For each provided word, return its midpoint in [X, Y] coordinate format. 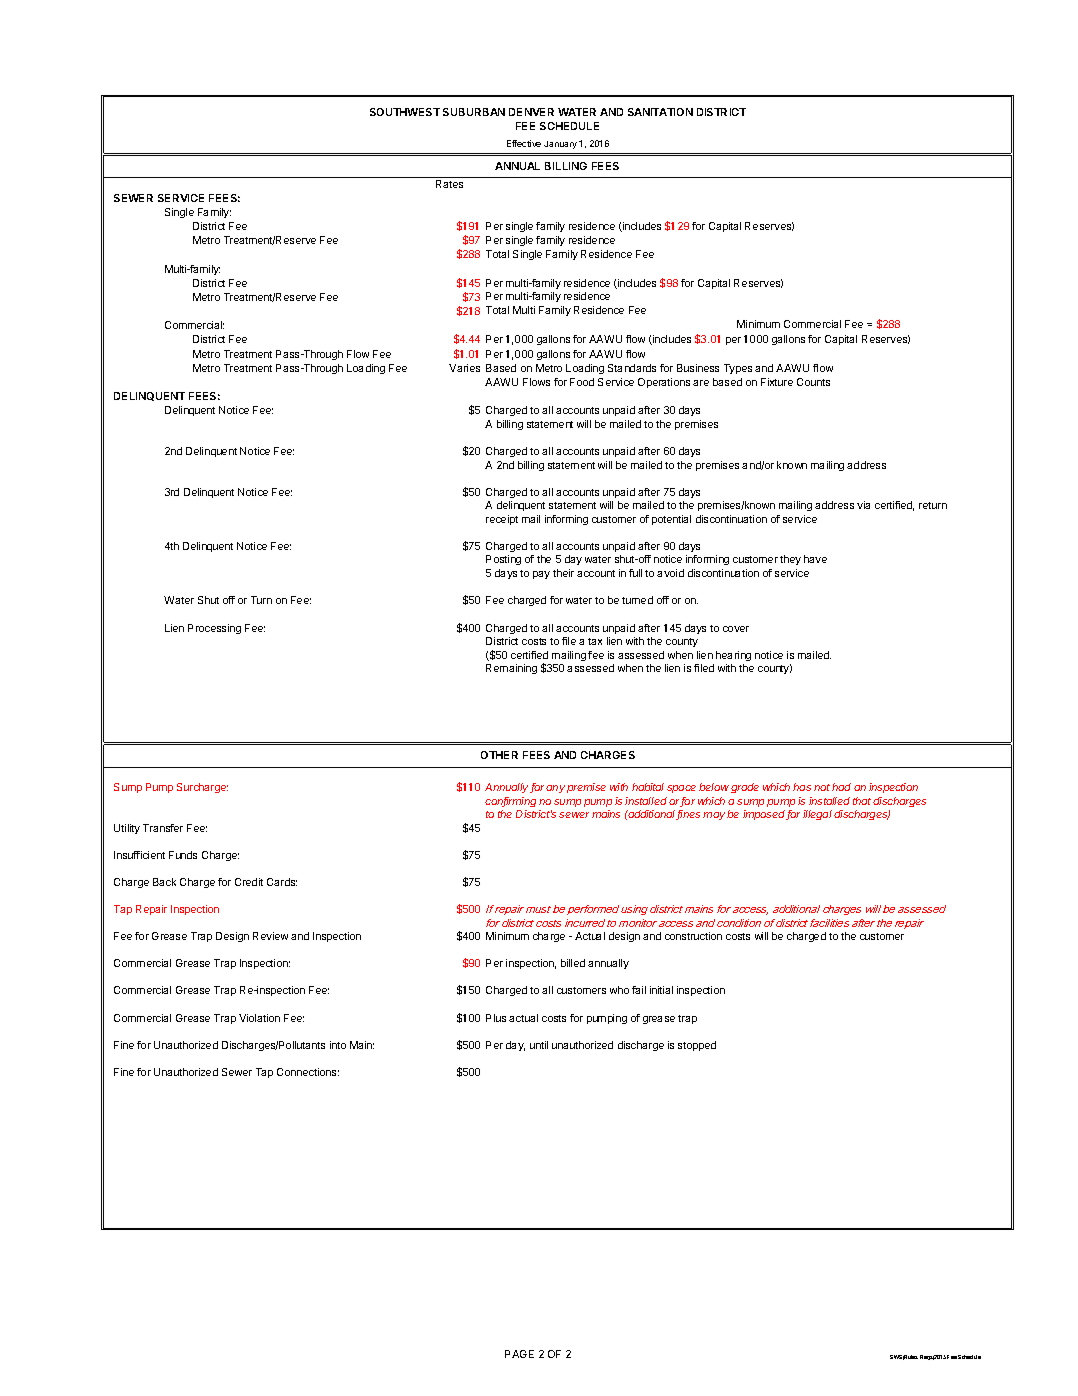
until [539, 1045]
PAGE [519, 1354]
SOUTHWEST [405, 112]
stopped [697, 1046]
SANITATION [660, 112]
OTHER [499, 755]
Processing [214, 629]
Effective [524, 143]
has [802, 787]
